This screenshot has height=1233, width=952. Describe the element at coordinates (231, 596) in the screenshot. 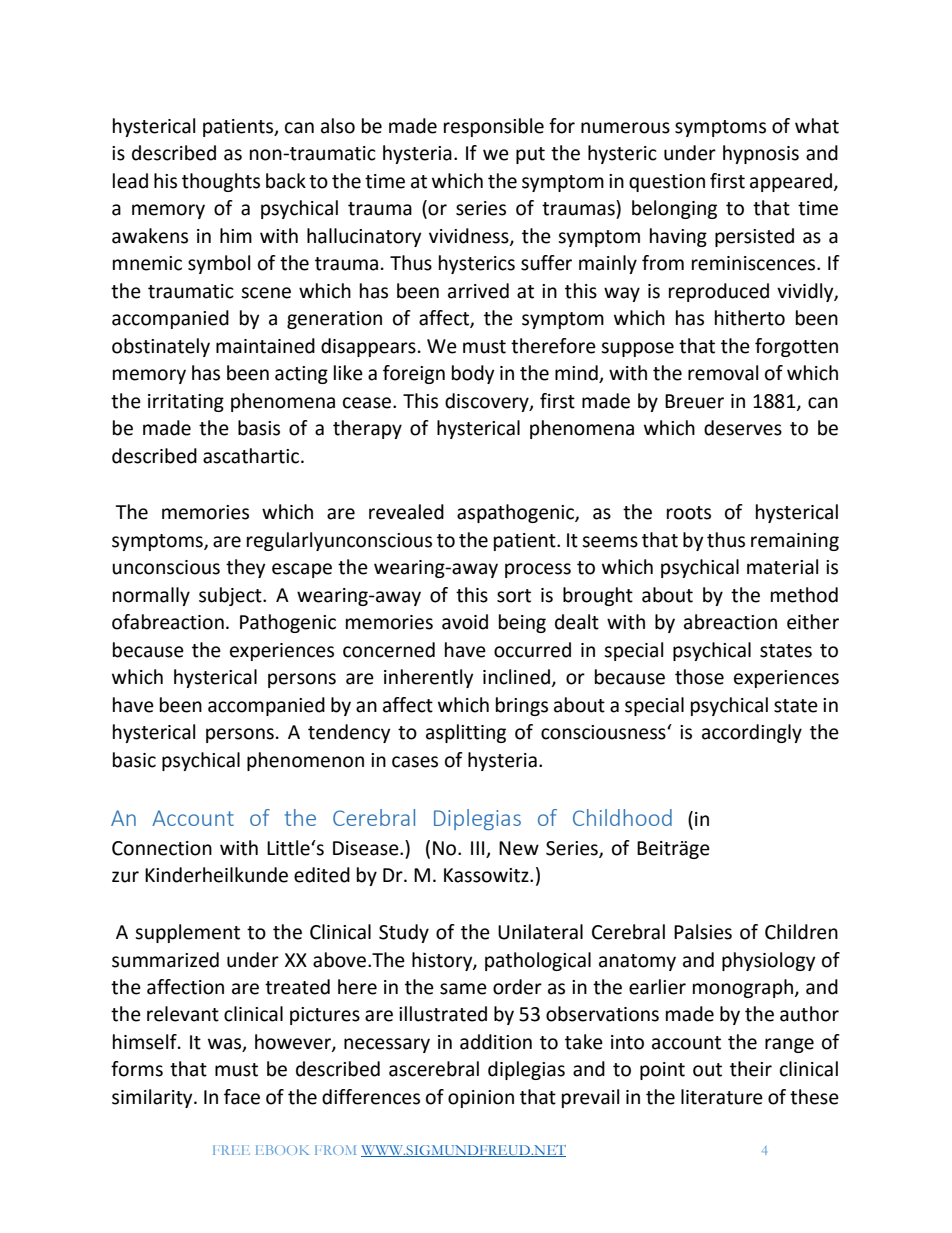

I see `subject` at that location.
